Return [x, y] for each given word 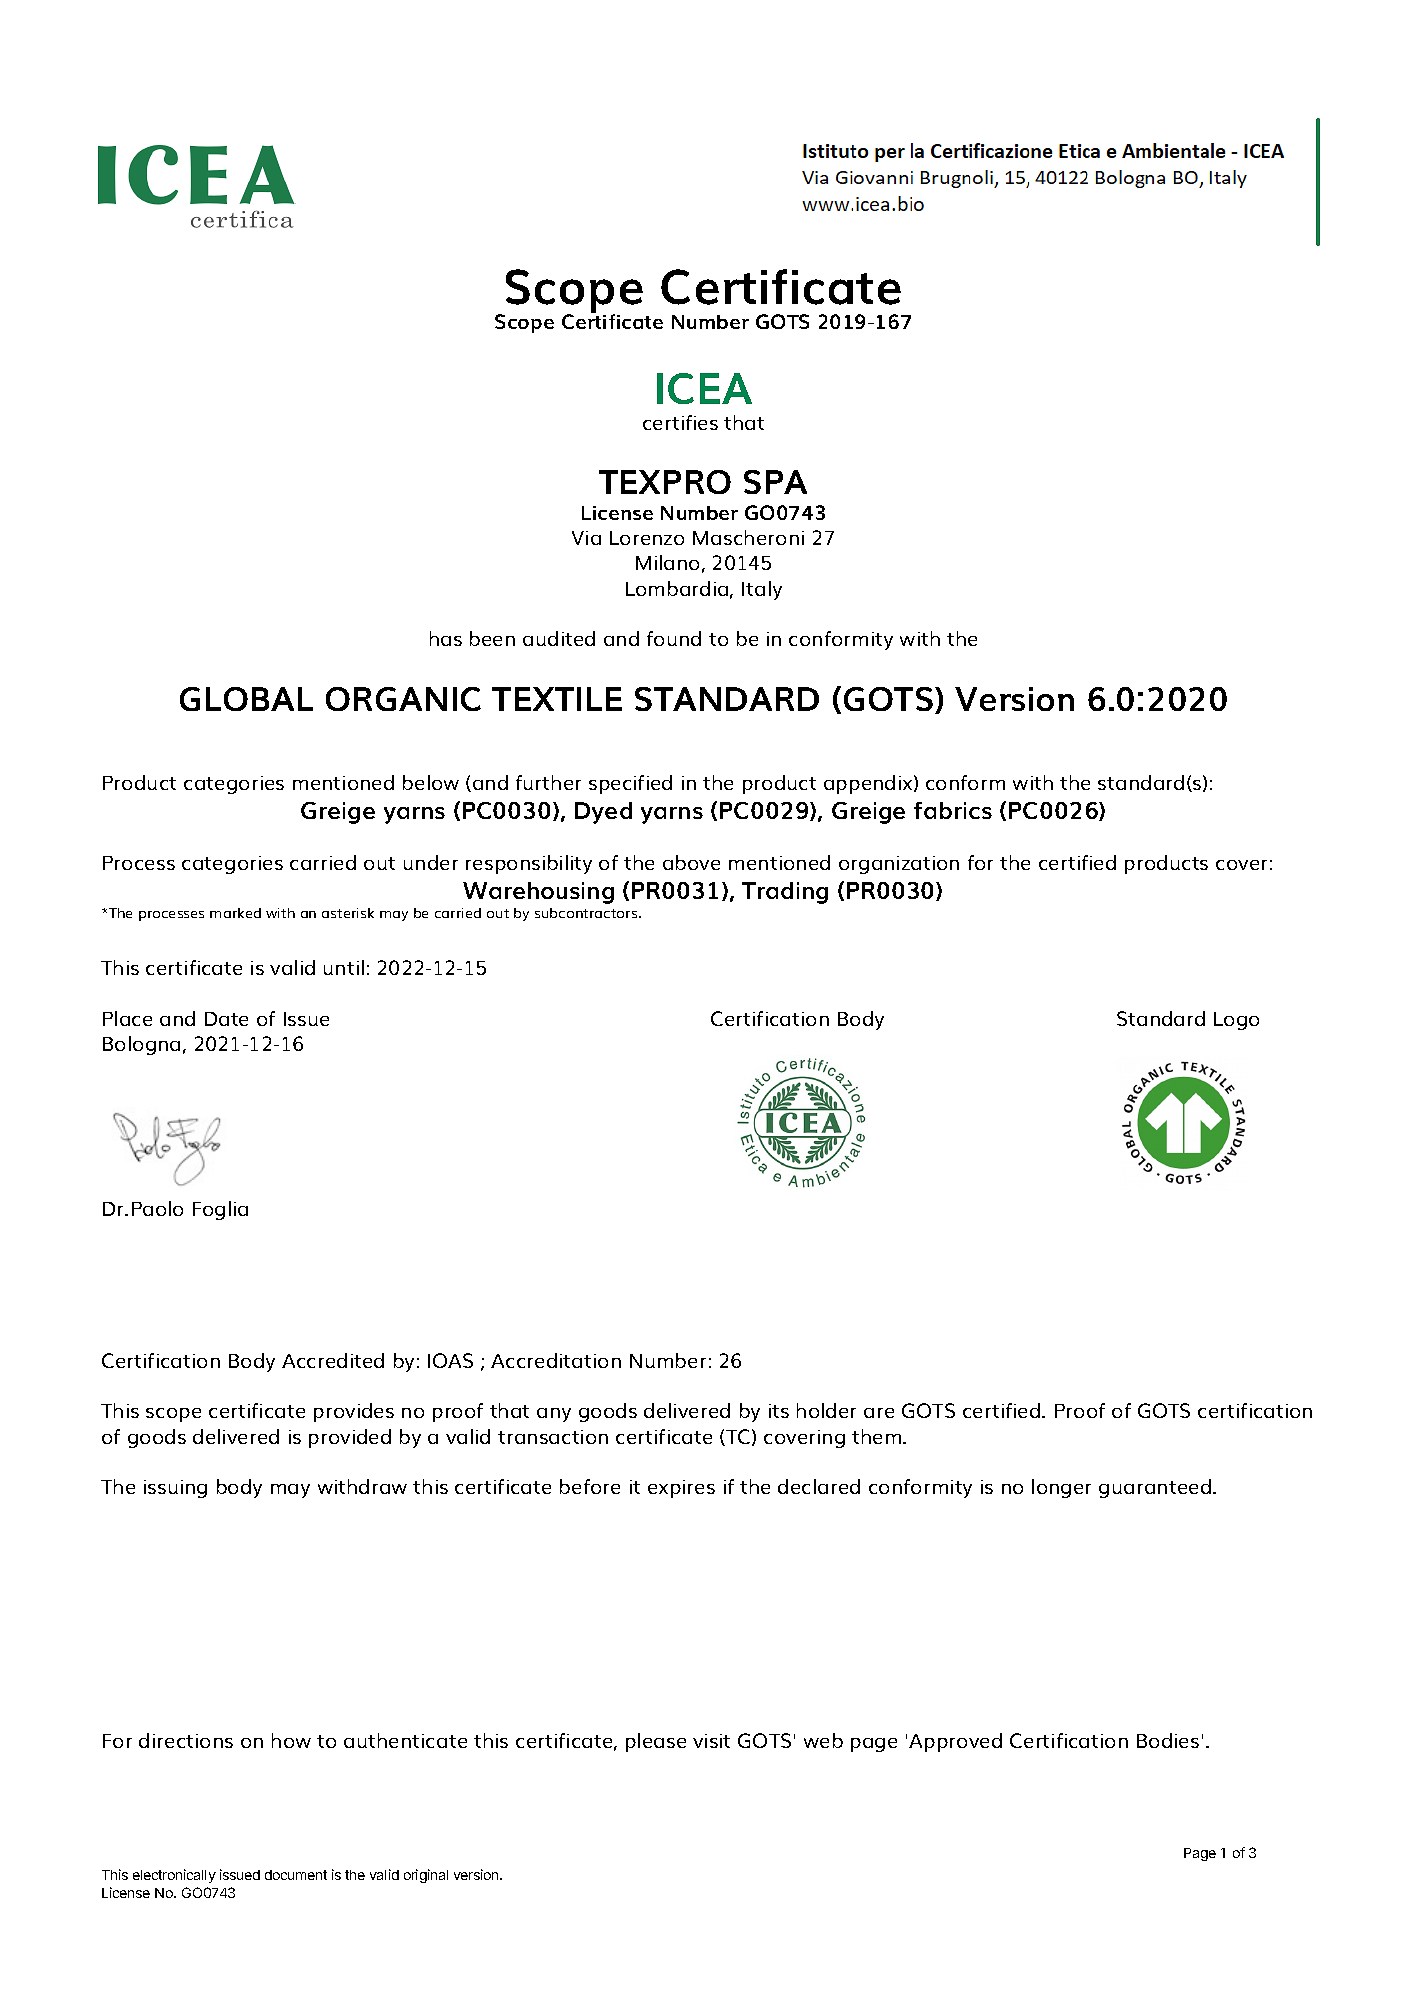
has [446, 638]
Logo [1236, 1021]
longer [1061, 1488]
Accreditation [556, 1360]
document [296, 1875]
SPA [775, 482]
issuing [175, 1489]
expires [681, 1489]
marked [235, 913]
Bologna [141, 1045]
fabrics [953, 810]
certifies [680, 422]
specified [630, 784]
